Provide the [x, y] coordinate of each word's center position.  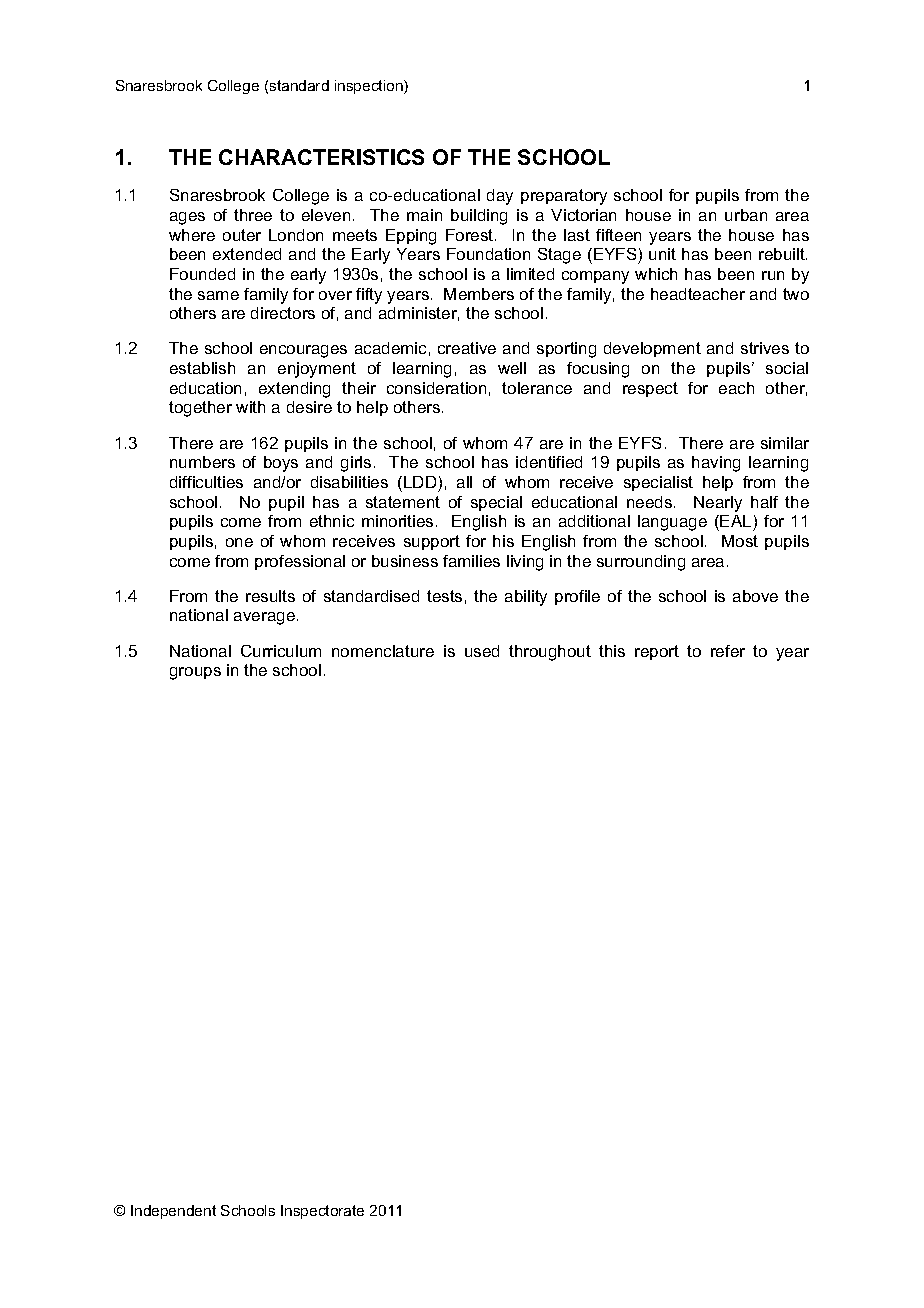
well [512, 368]
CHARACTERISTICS [321, 157]
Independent [173, 1212]
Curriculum [281, 651]
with [250, 407]
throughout [550, 653]
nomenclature [383, 651]
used [482, 651]
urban [746, 215]
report [657, 652]
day [500, 197]
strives [765, 348]
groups [195, 673]
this [612, 651]
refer [728, 651]
